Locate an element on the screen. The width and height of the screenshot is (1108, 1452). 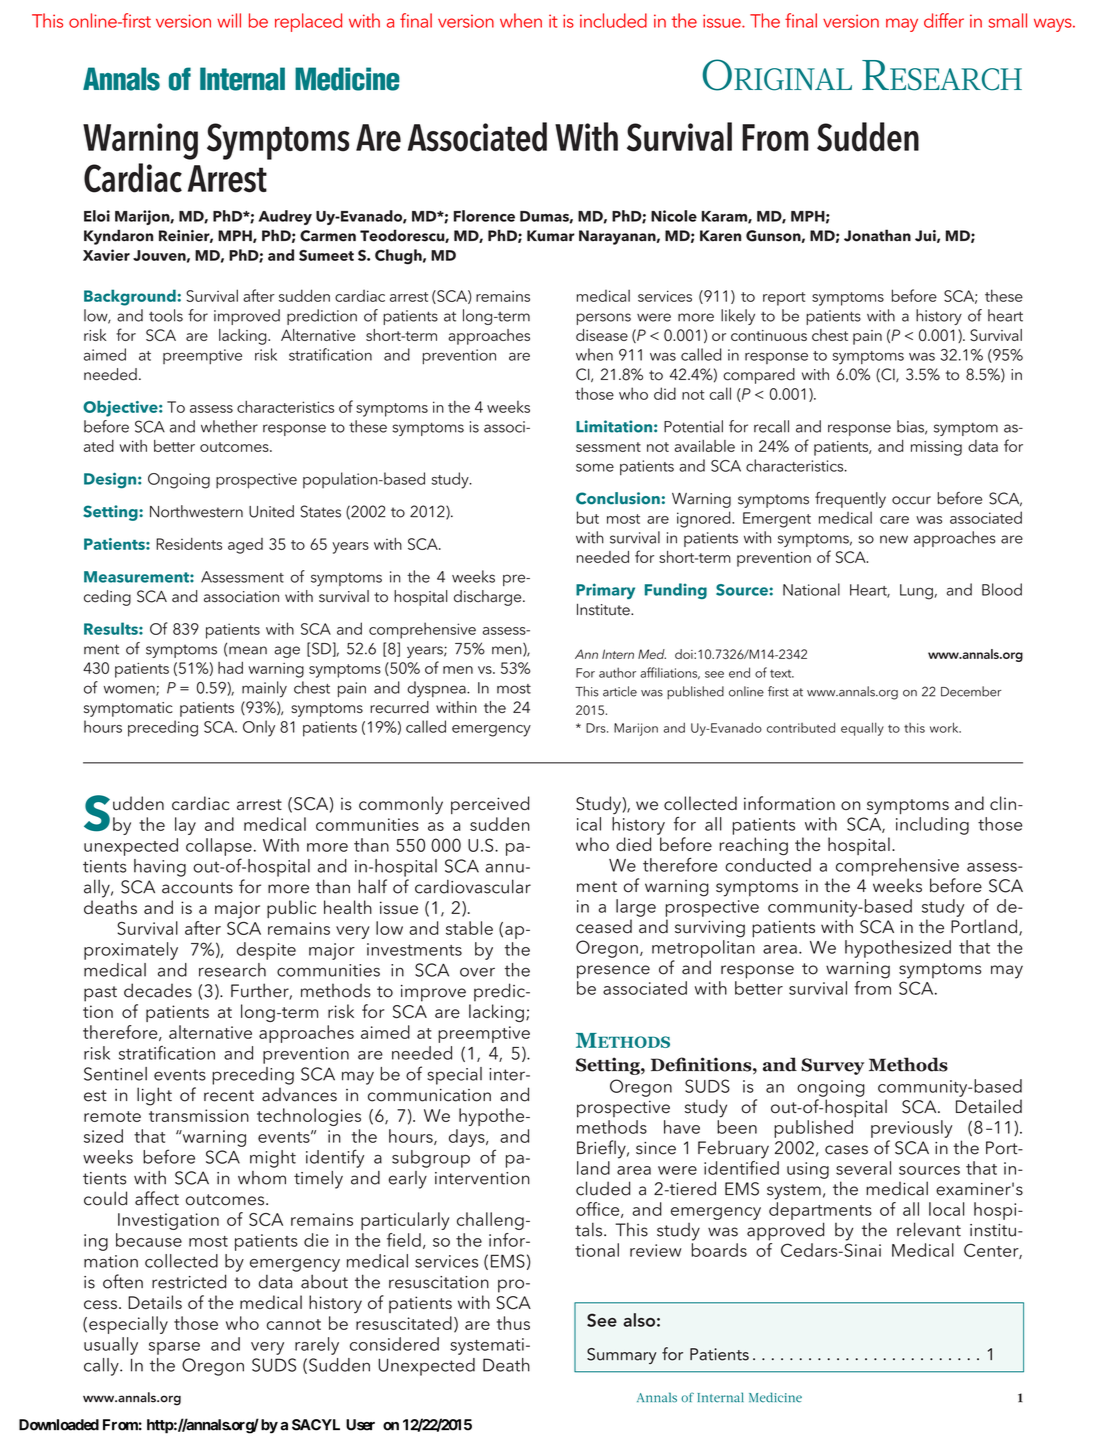
work is located at coordinates (945, 727).
